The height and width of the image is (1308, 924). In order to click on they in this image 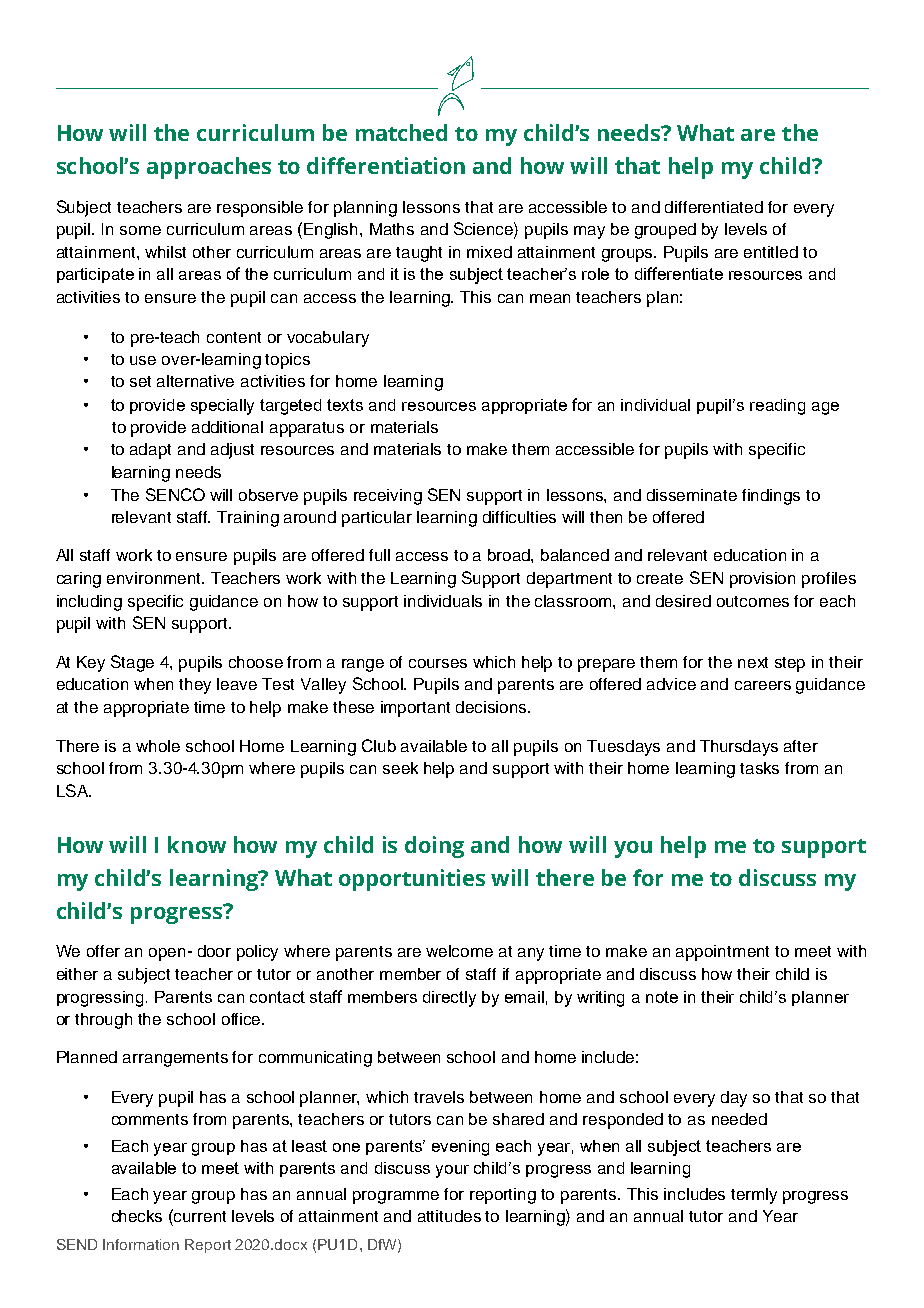, I will do `click(195, 686)`.
